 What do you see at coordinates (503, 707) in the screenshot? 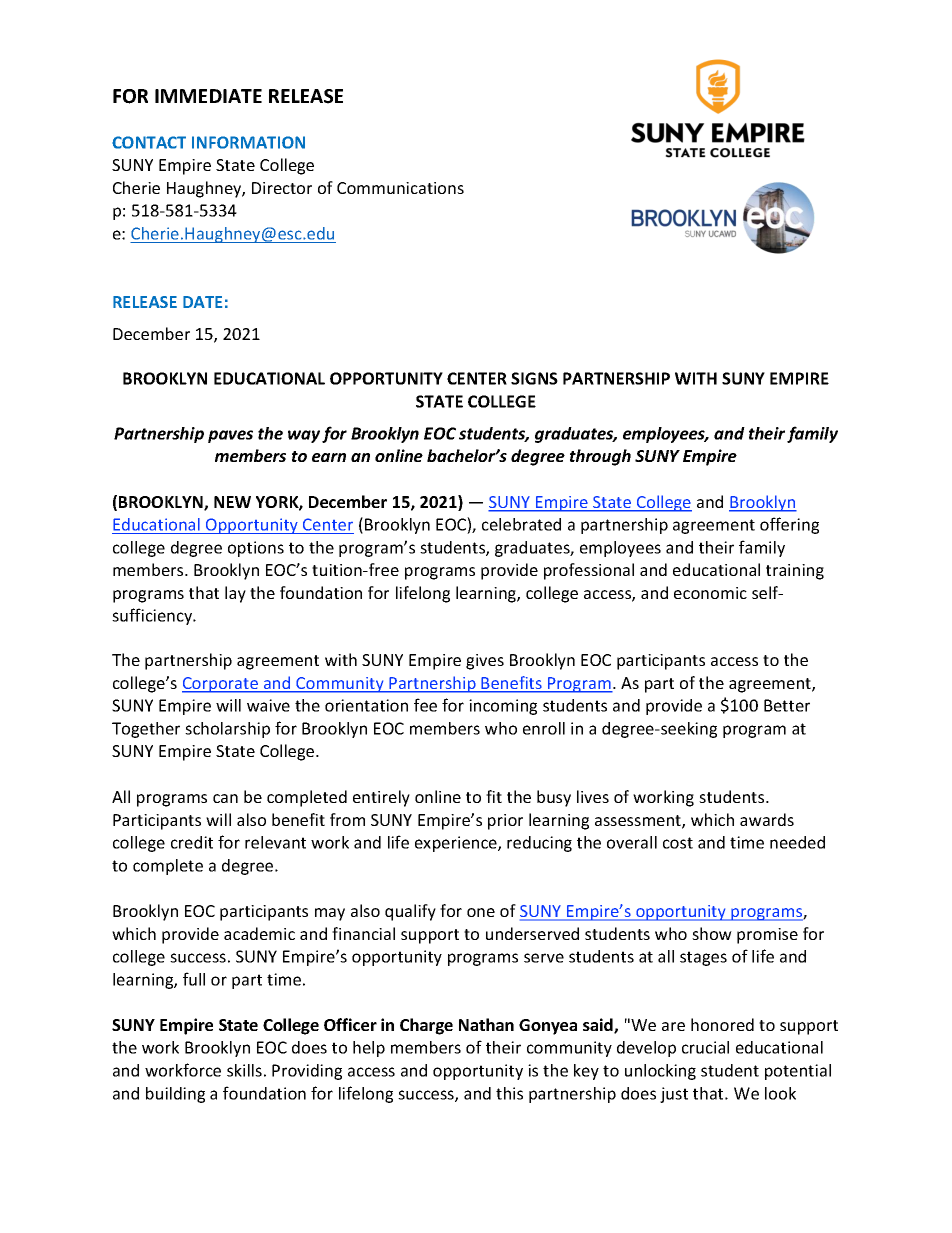
I see `incoming` at bounding box center [503, 707].
